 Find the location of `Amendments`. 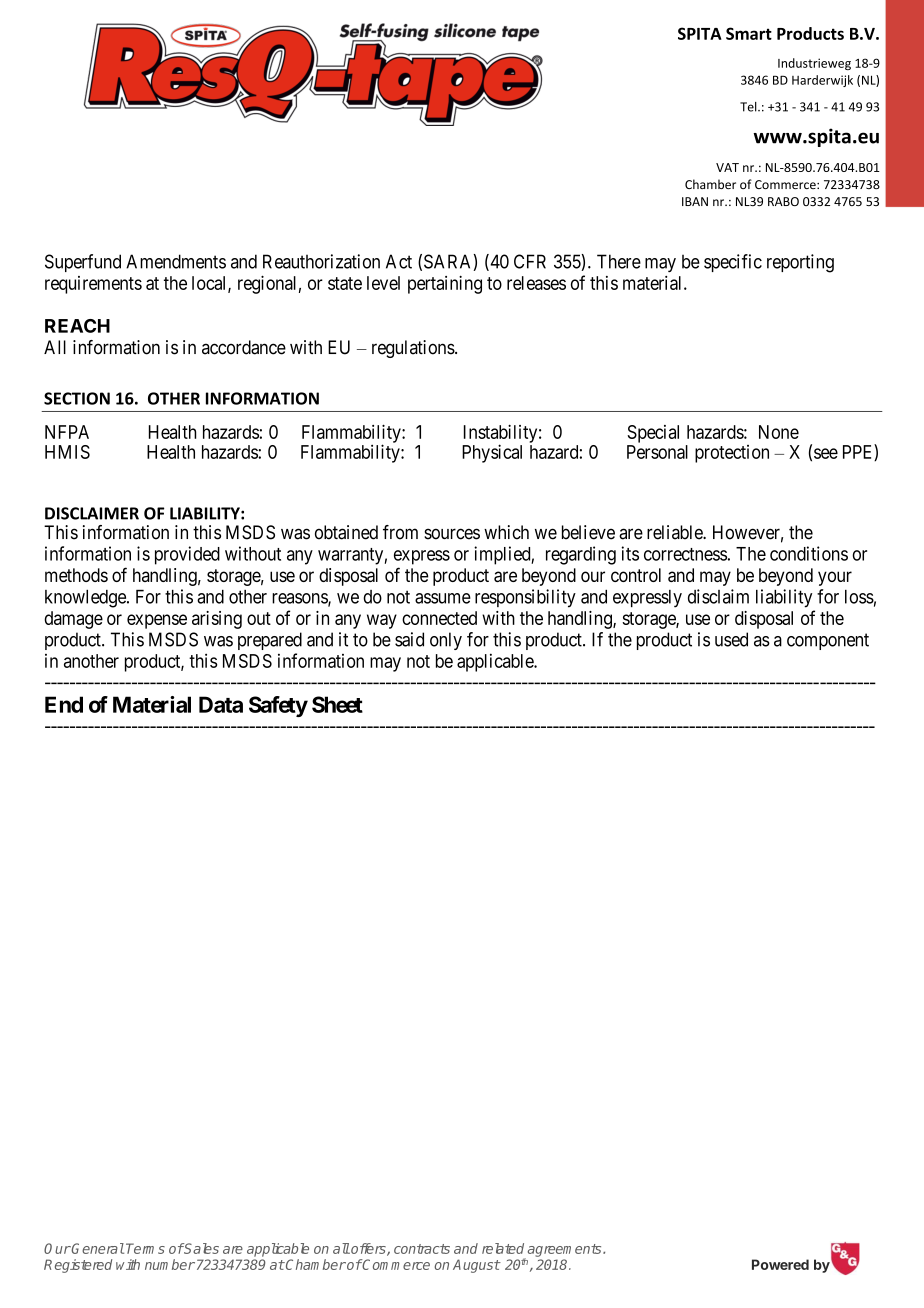

Amendments is located at coordinates (176, 261).
